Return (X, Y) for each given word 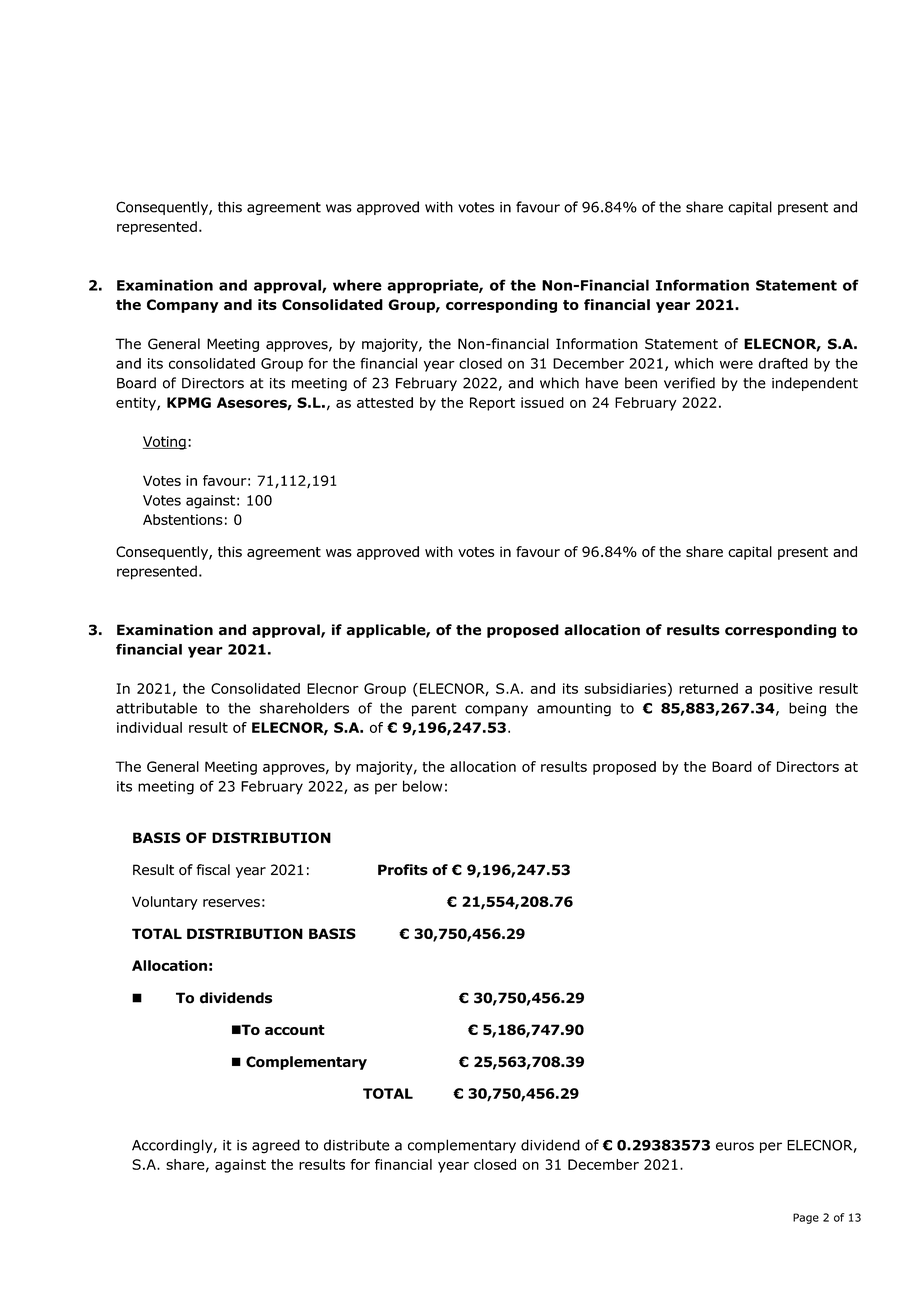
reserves (231, 903)
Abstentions (183, 519)
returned (708, 688)
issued (542, 402)
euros (735, 1146)
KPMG (189, 402)
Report (492, 404)
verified (689, 383)
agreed (276, 1146)
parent (434, 710)
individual (149, 727)
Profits (403, 870)
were (736, 364)
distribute (356, 1145)
